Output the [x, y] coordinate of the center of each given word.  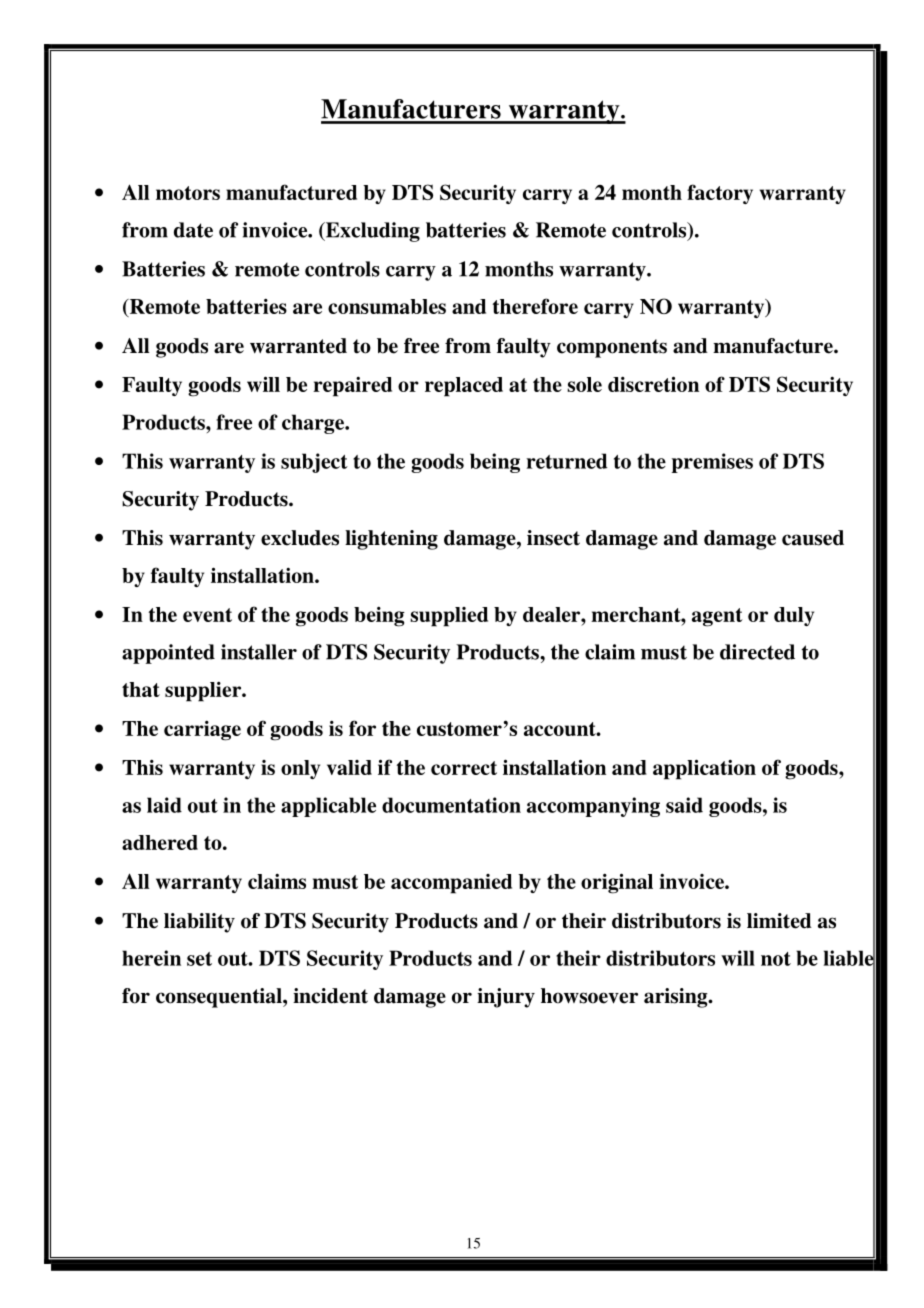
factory [720, 194]
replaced [464, 387]
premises [712, 463]
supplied [449, 617]
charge [314, 424]
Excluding [371, 232]
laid [164, 805]
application [704, 769]
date [193, 230]
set [199, 959]
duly [794, 616]
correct [464, 768]
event [207, 615]
